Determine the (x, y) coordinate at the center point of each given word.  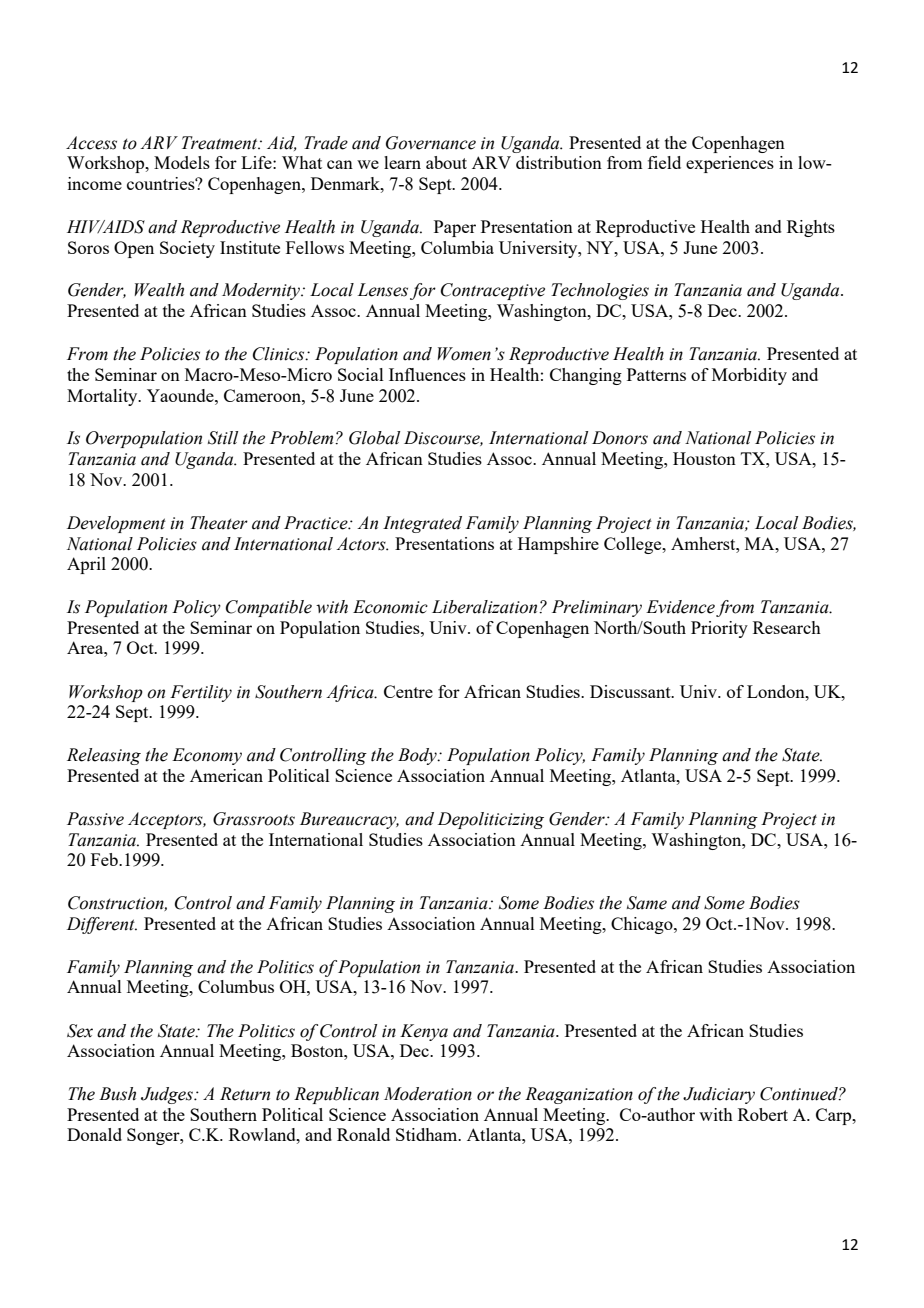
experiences (730, 164)
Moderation (428, 1094)
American (226, 775)
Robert (763, 1114)
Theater (219, 523)
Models (182, 162)
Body (418, 756)
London (777, 691)
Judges (168, 1095)
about (446, 162)
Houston (704, 458)
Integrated (422, 524)
